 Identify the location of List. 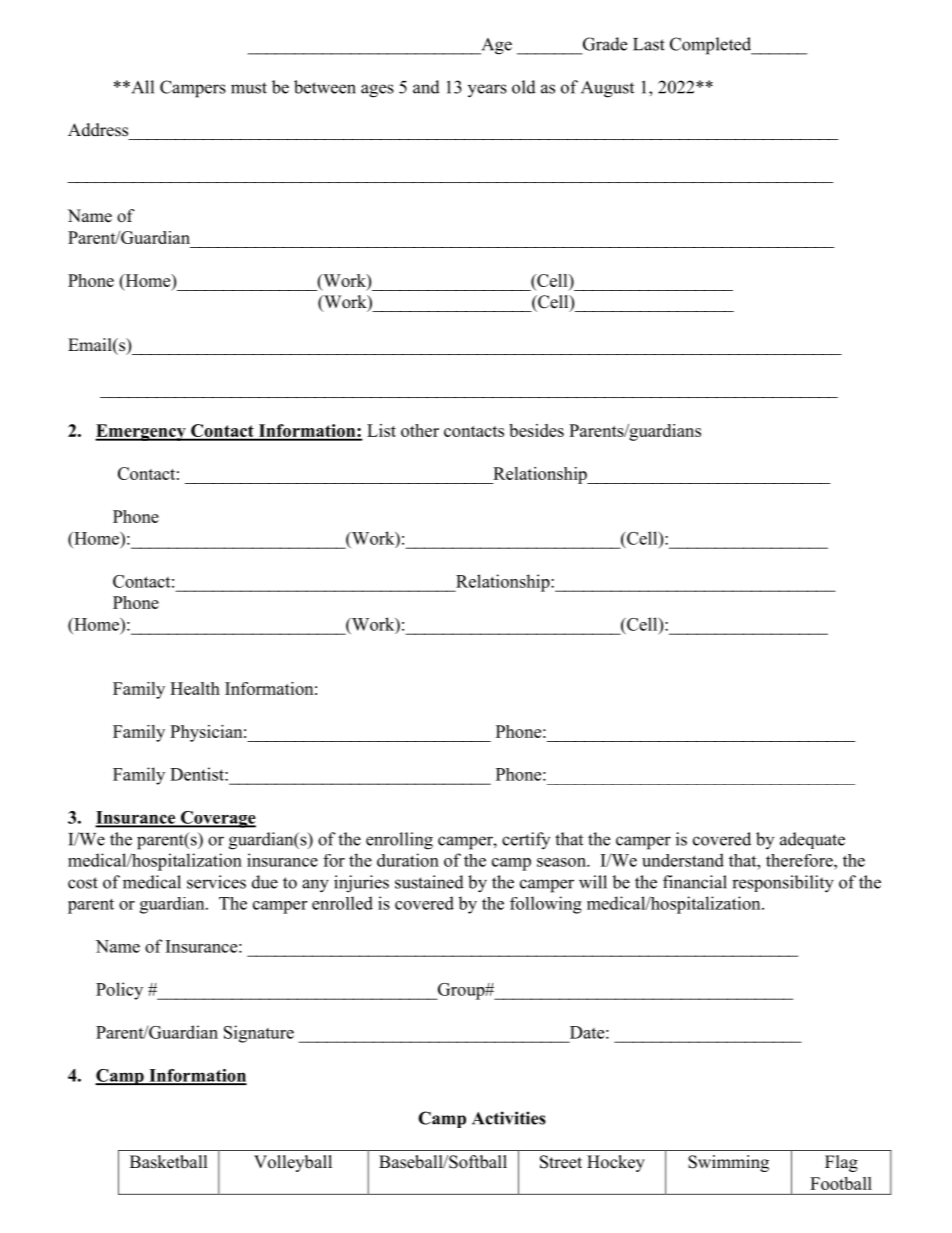
(381, 430).
